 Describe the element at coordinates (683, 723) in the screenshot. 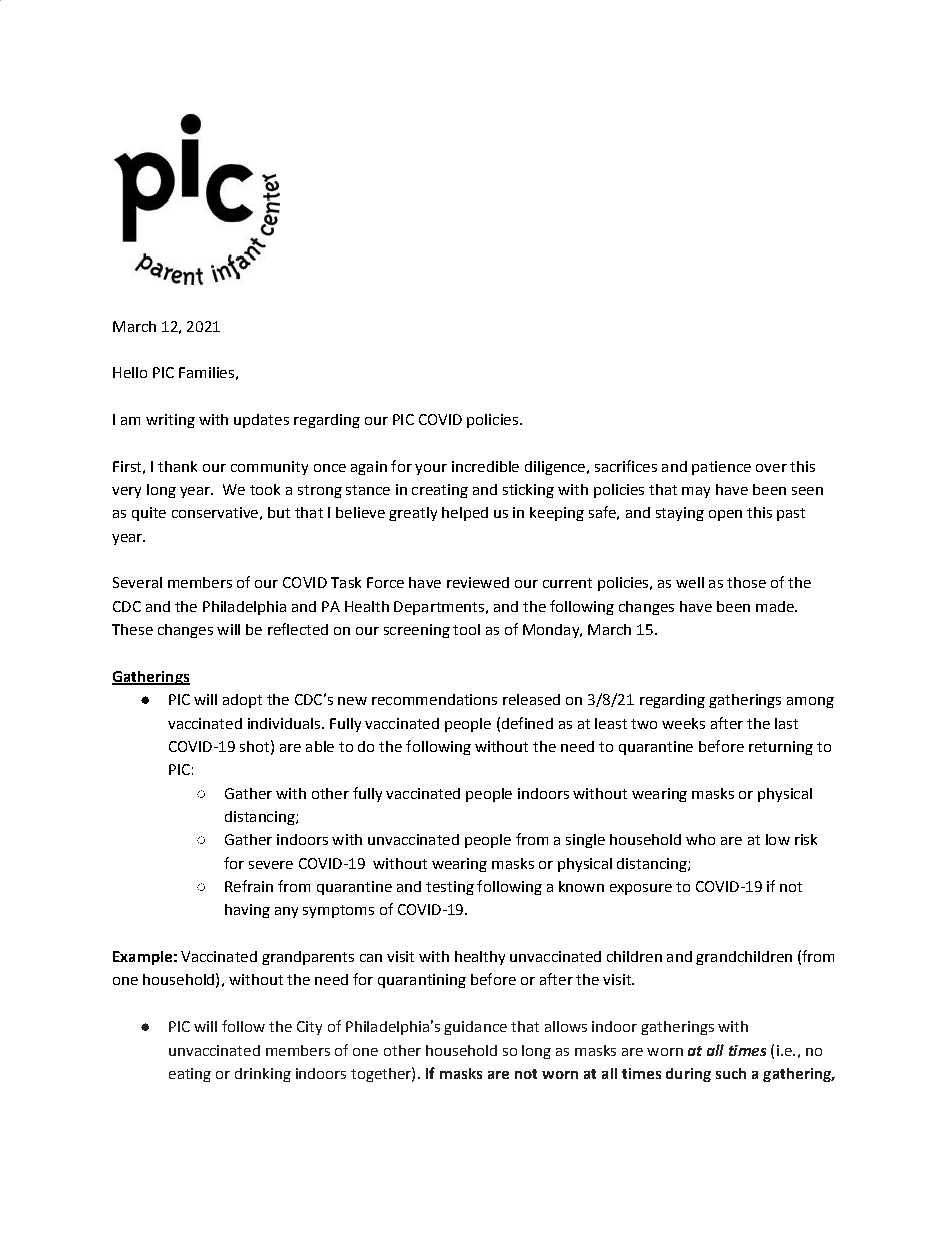

I see `weeks` at that location.
